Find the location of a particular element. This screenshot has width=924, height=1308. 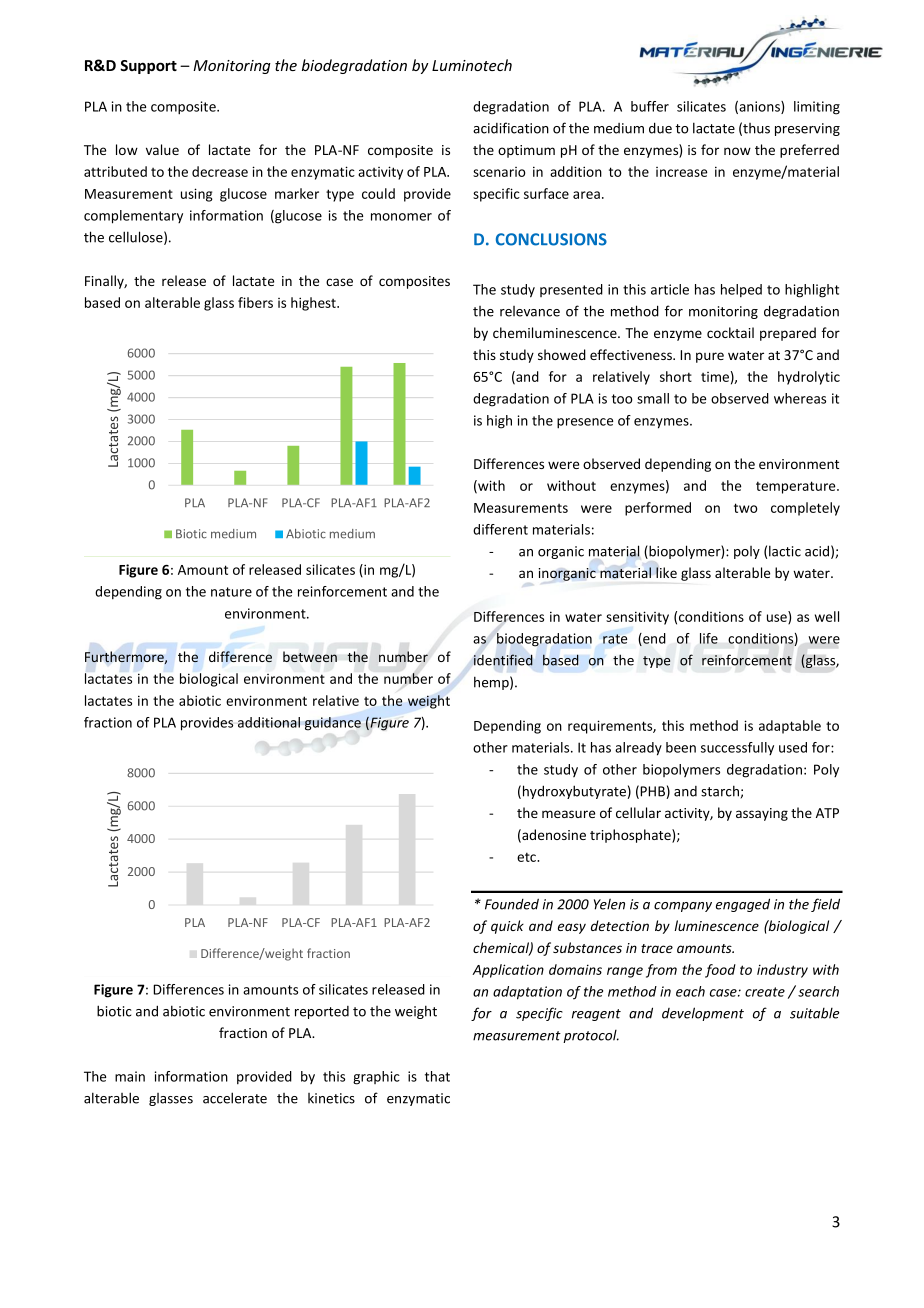

now is located at coordinates (737, 151).
